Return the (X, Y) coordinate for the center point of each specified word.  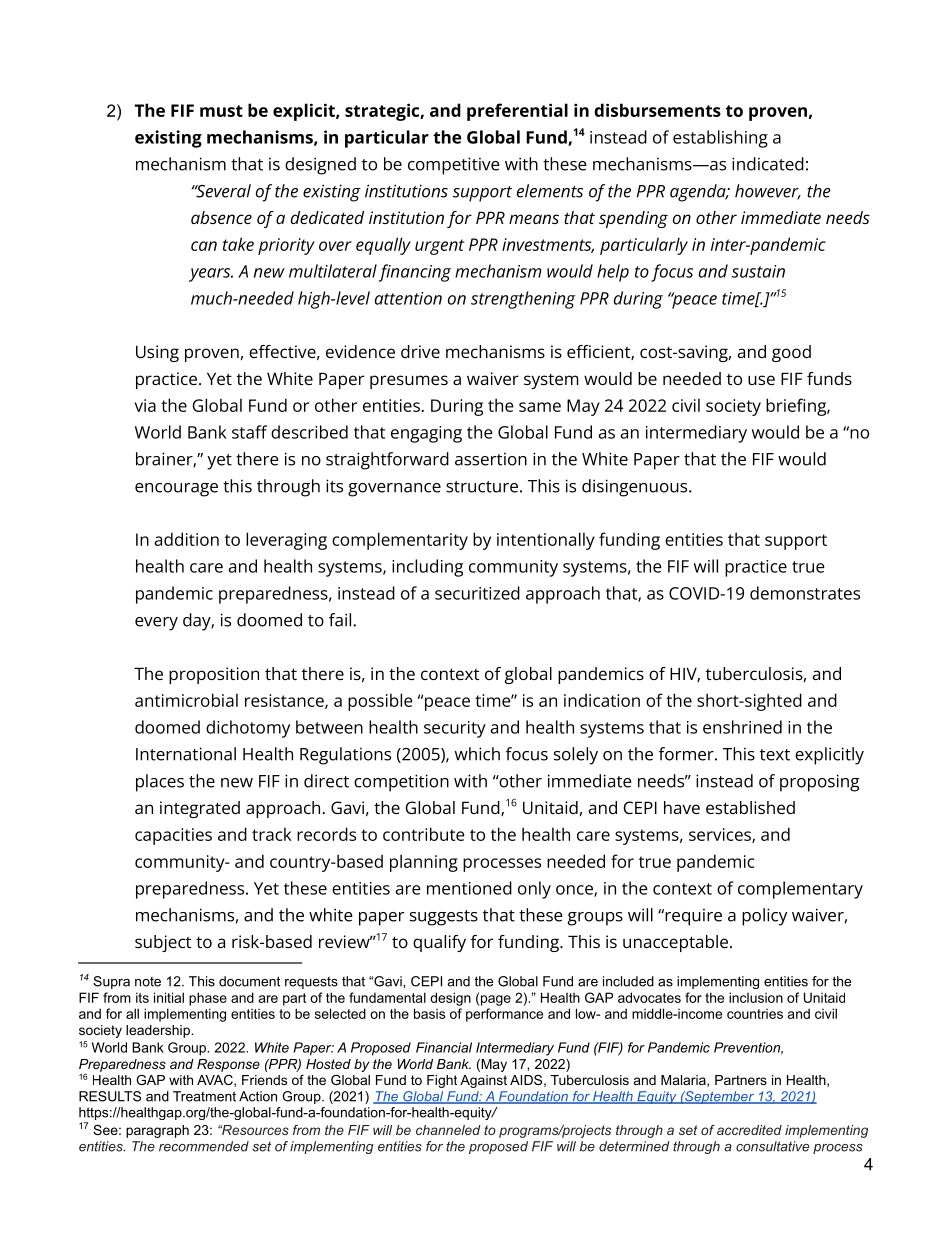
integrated (200, 809)
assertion (491, 459)
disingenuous (636, 488)
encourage (176, 490)
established (750, 807)
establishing (720, 139)
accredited (749, 1130)
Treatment (204, 1096)
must (221, 111)
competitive (454, 166)
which (477, 754)
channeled (448, 1130)
